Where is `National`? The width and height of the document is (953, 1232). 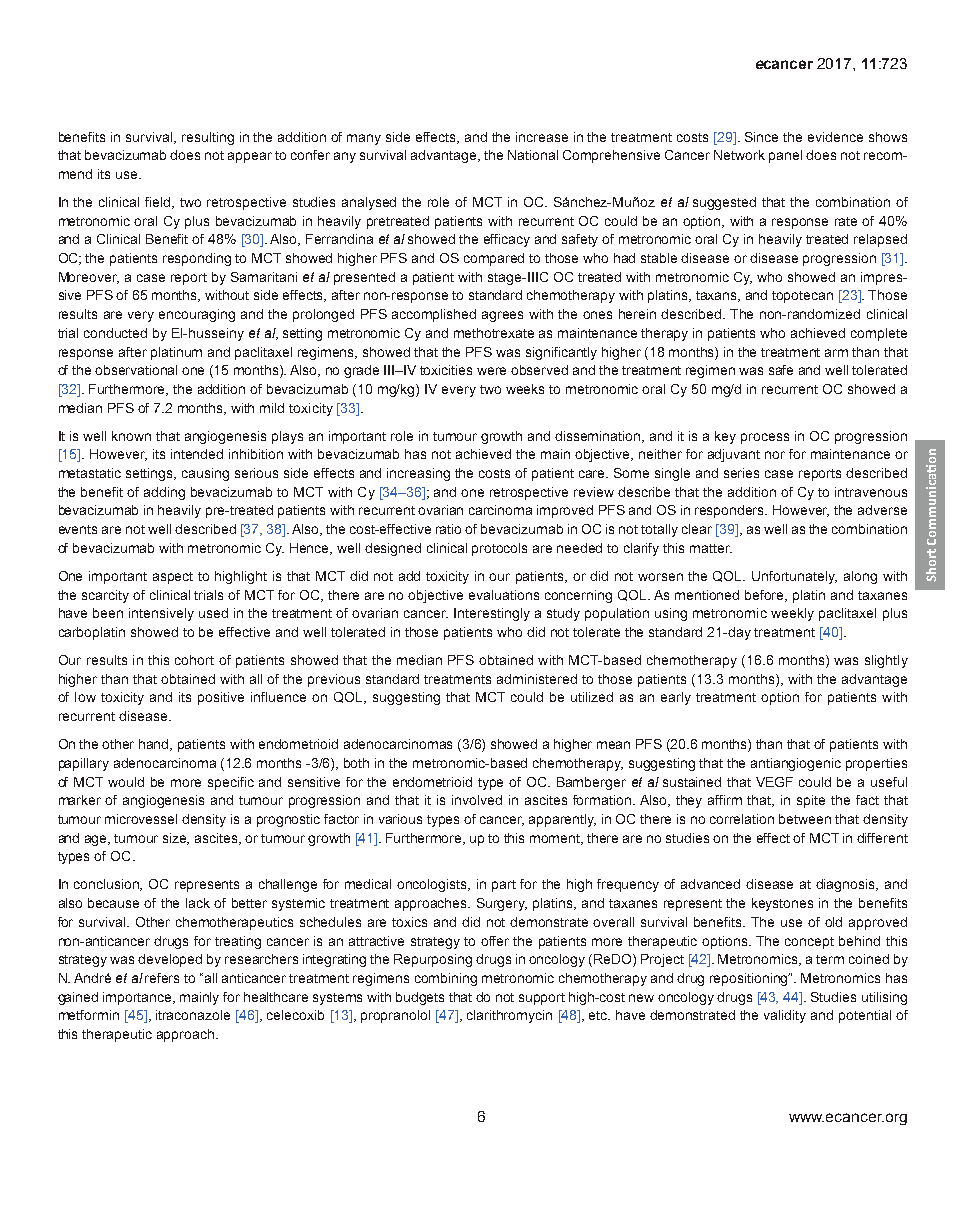 National is located at coordinates (533, 155).
